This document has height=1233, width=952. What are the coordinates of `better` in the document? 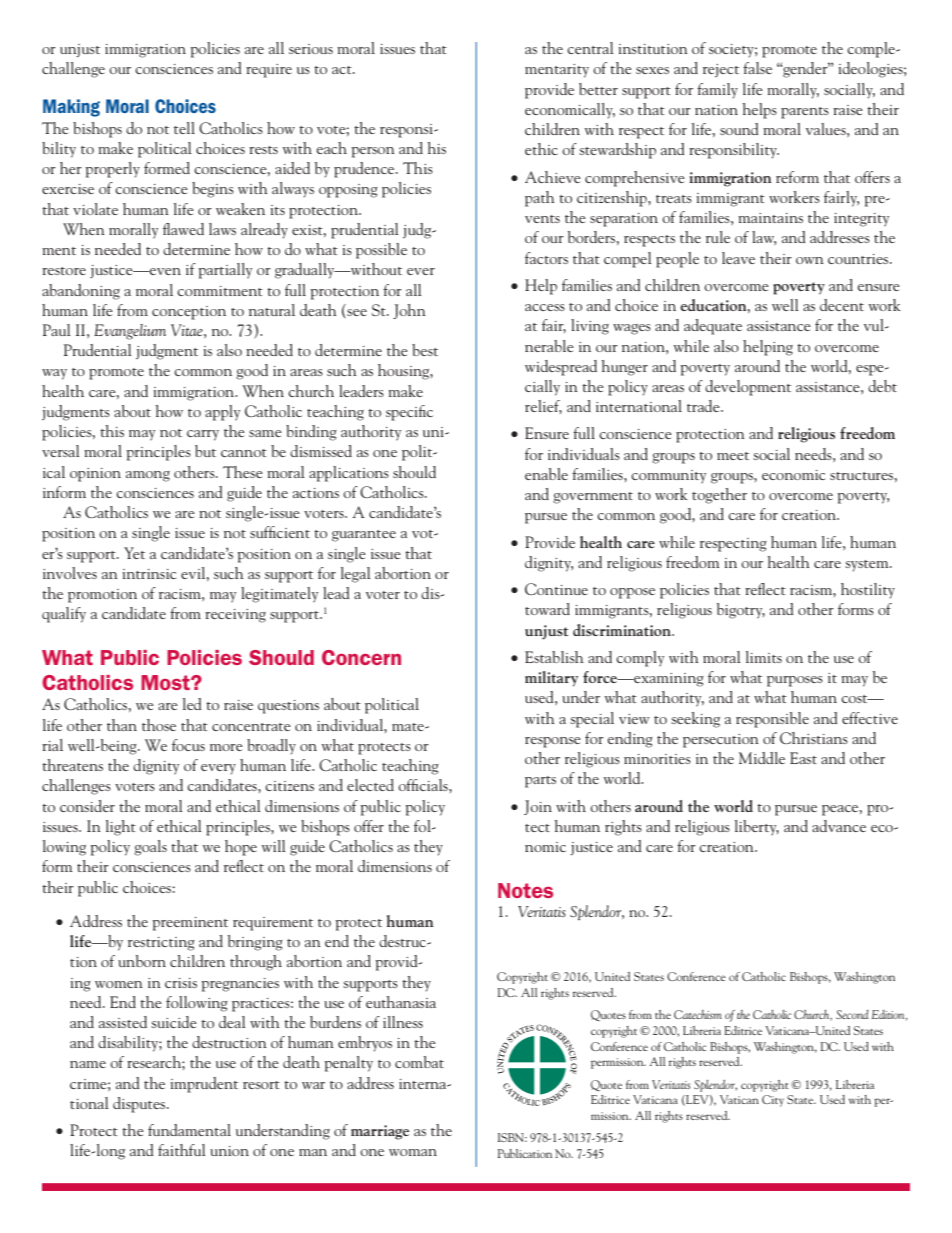 It's located at (598, 89).
